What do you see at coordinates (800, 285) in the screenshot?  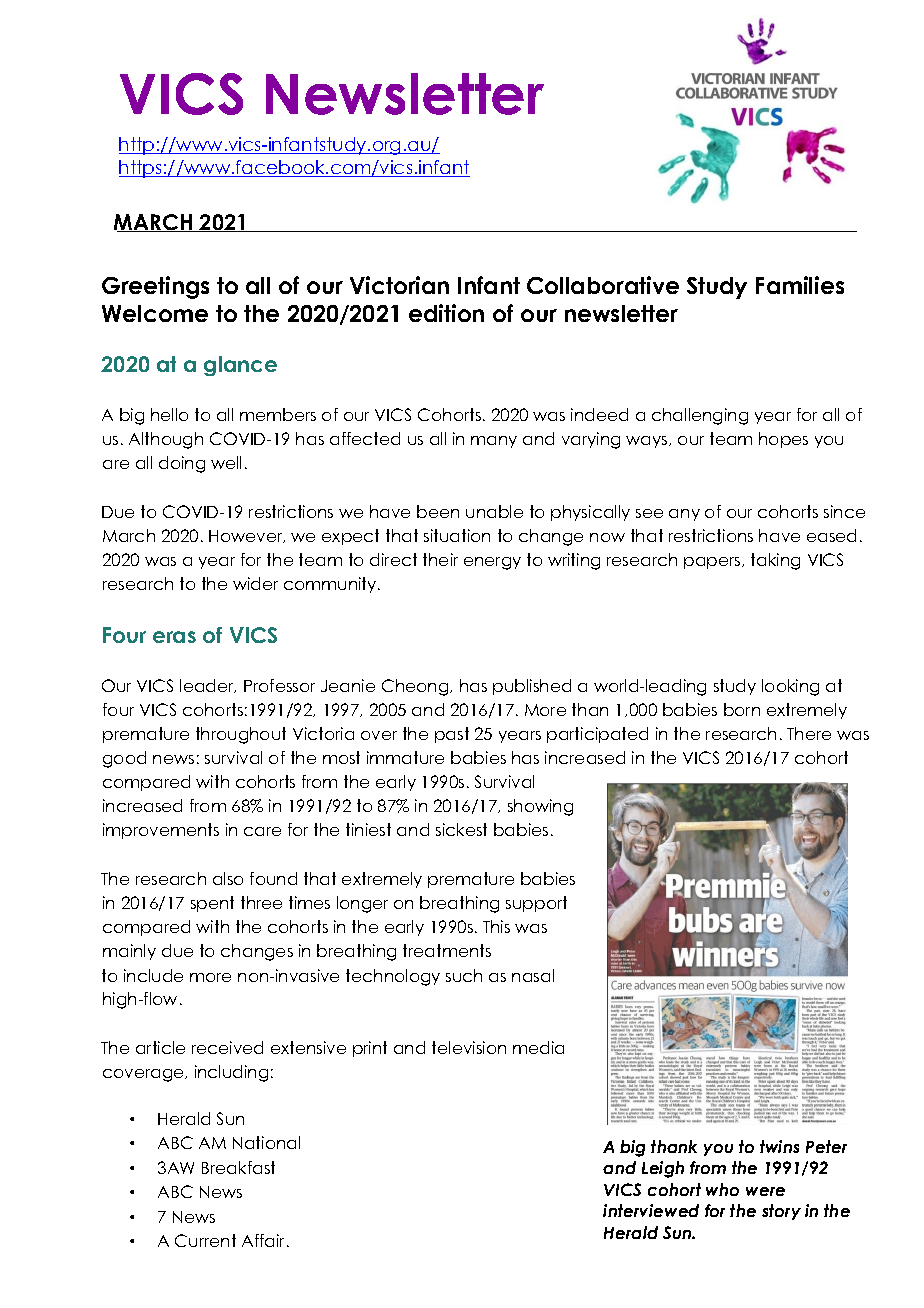 I see `Families` at bounding box center [800, 285].
